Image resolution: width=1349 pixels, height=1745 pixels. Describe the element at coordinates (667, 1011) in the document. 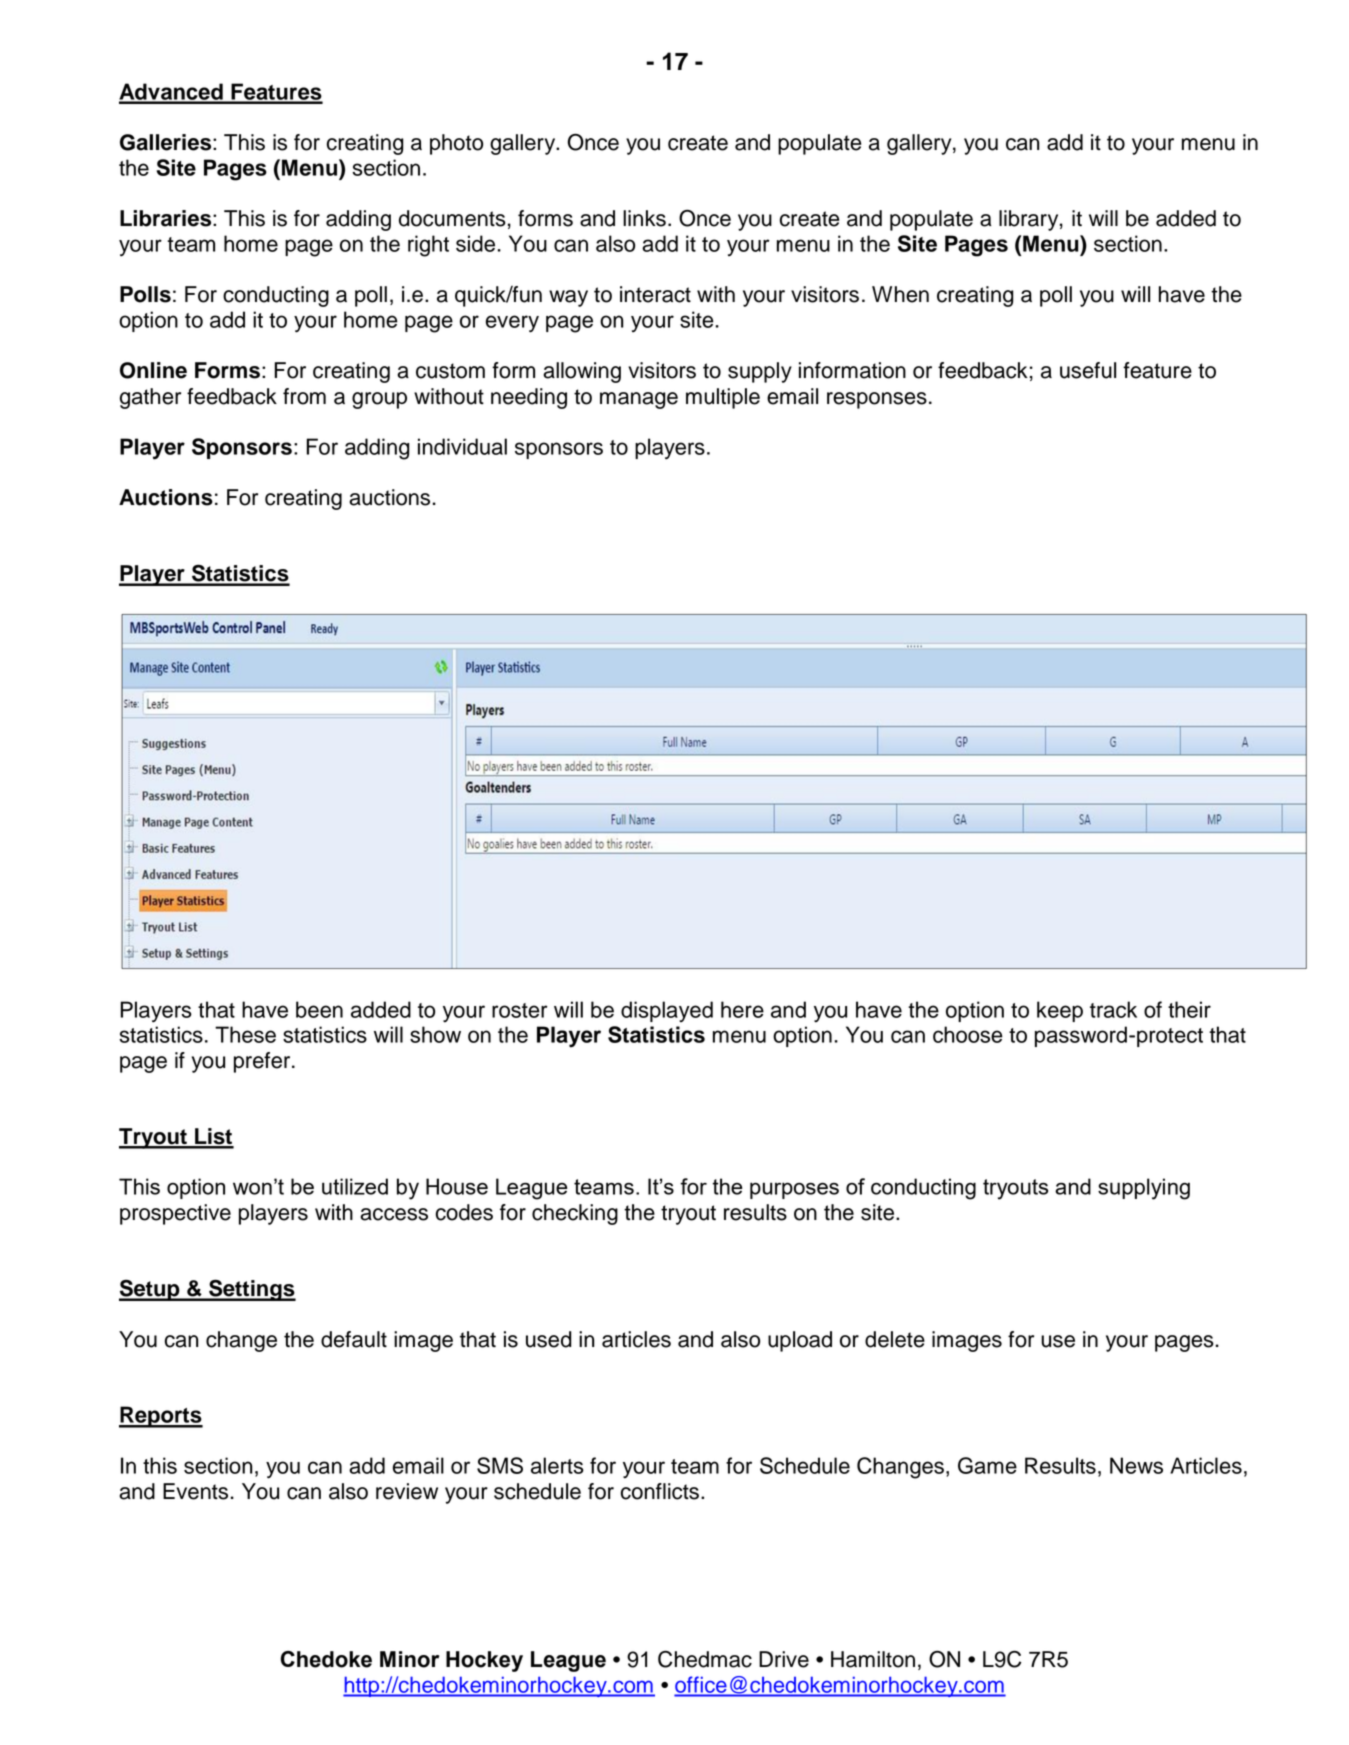

I see `displayed` at that location.
